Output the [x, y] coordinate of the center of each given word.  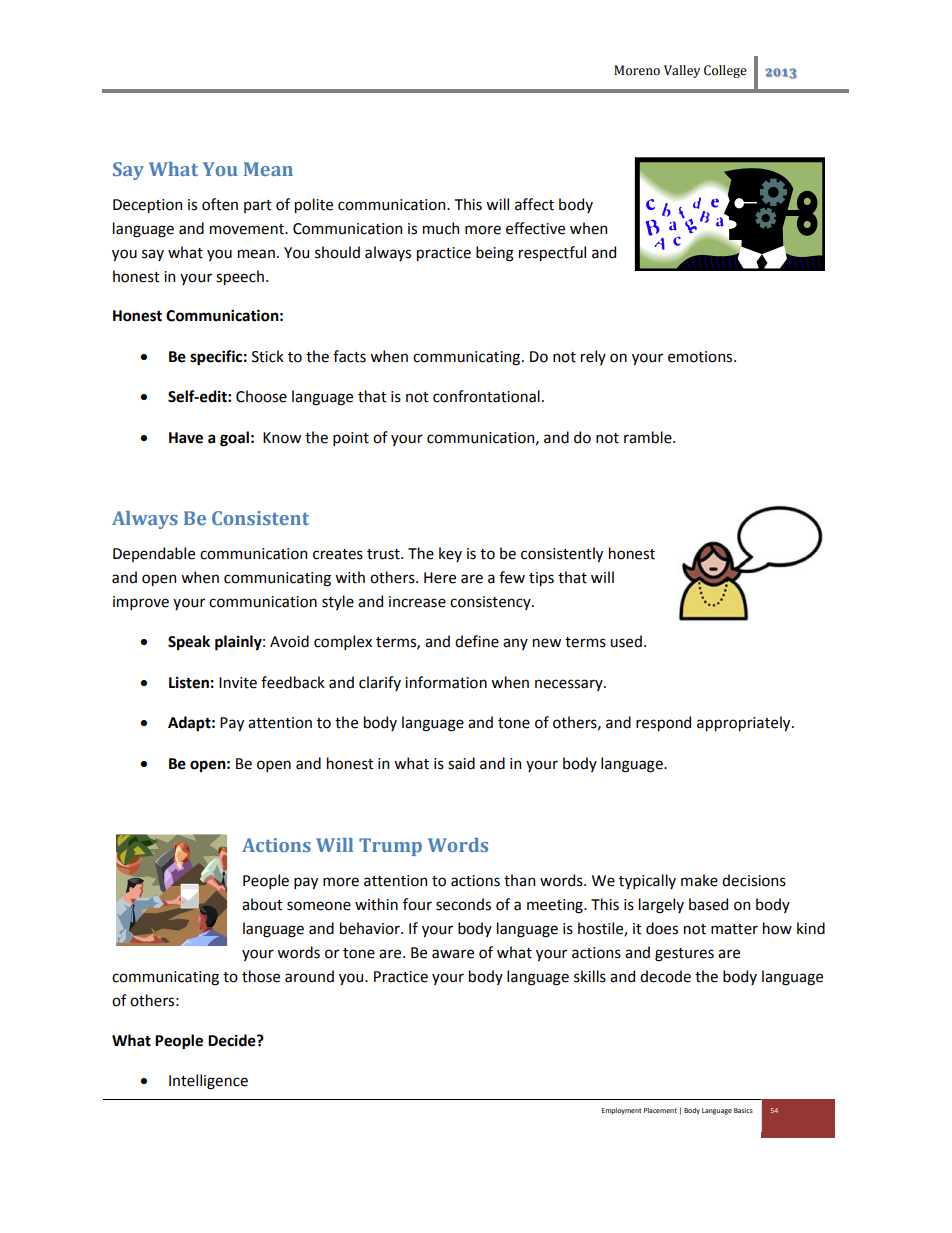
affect [534, 204]
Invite [238, 683]
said [461, 763]
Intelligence [208, 1082]
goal [234, 439]
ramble [649, 437]
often [220, 204]
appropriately [745, 723]
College [725, 71]
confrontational [486, 396]
